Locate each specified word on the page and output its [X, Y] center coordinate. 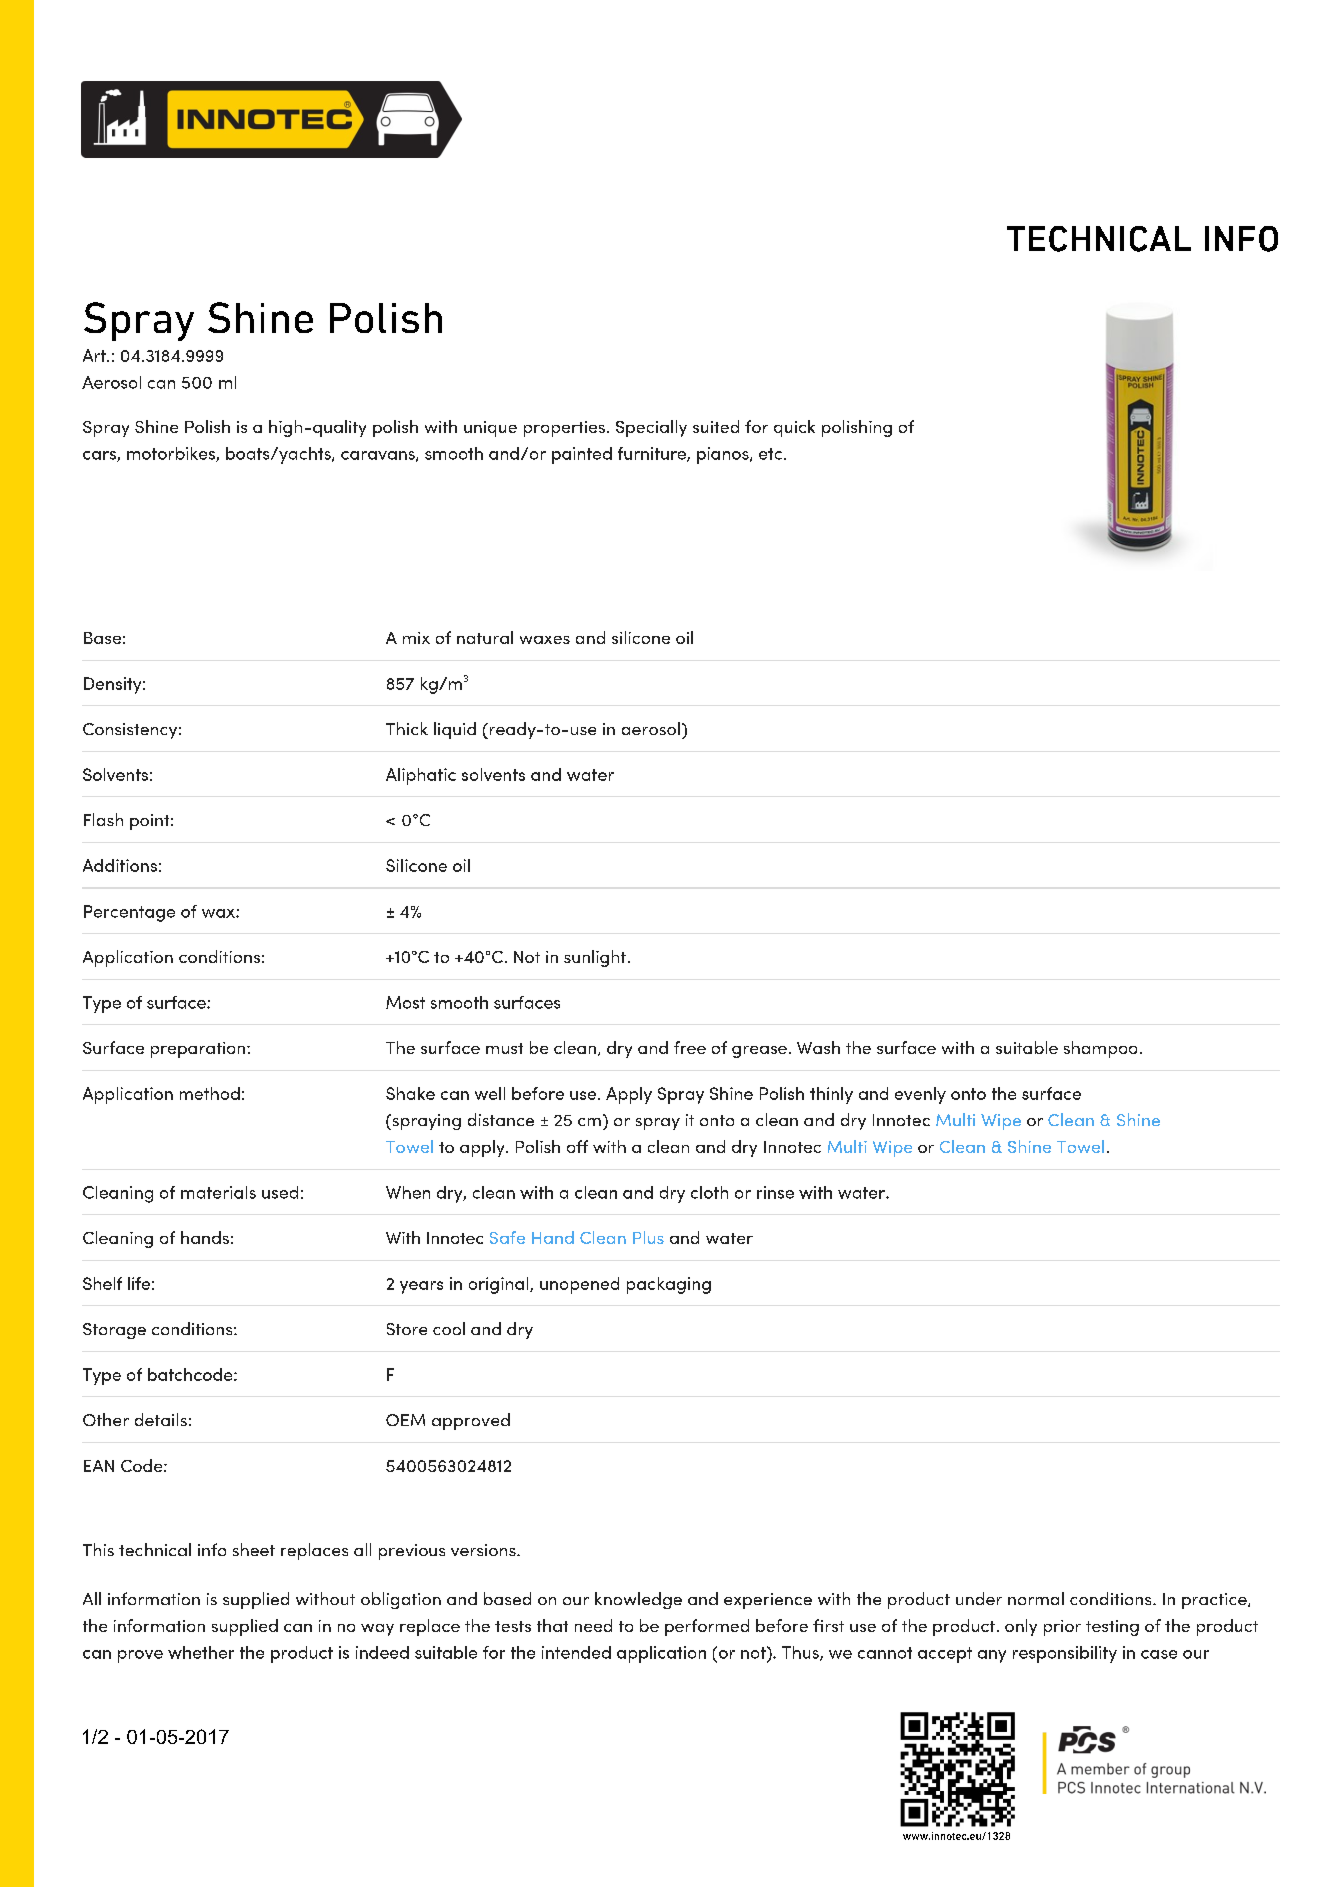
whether [201, 1652]
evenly [920, 1095]
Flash [103, 819]
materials [218, 1192]
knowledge [638, 1600]
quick [794, 428]
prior [1062, 1628]
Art [95, 355]
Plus [648, 1237]
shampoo [1100, 1049]
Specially [651, 428]
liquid [455, 730]
